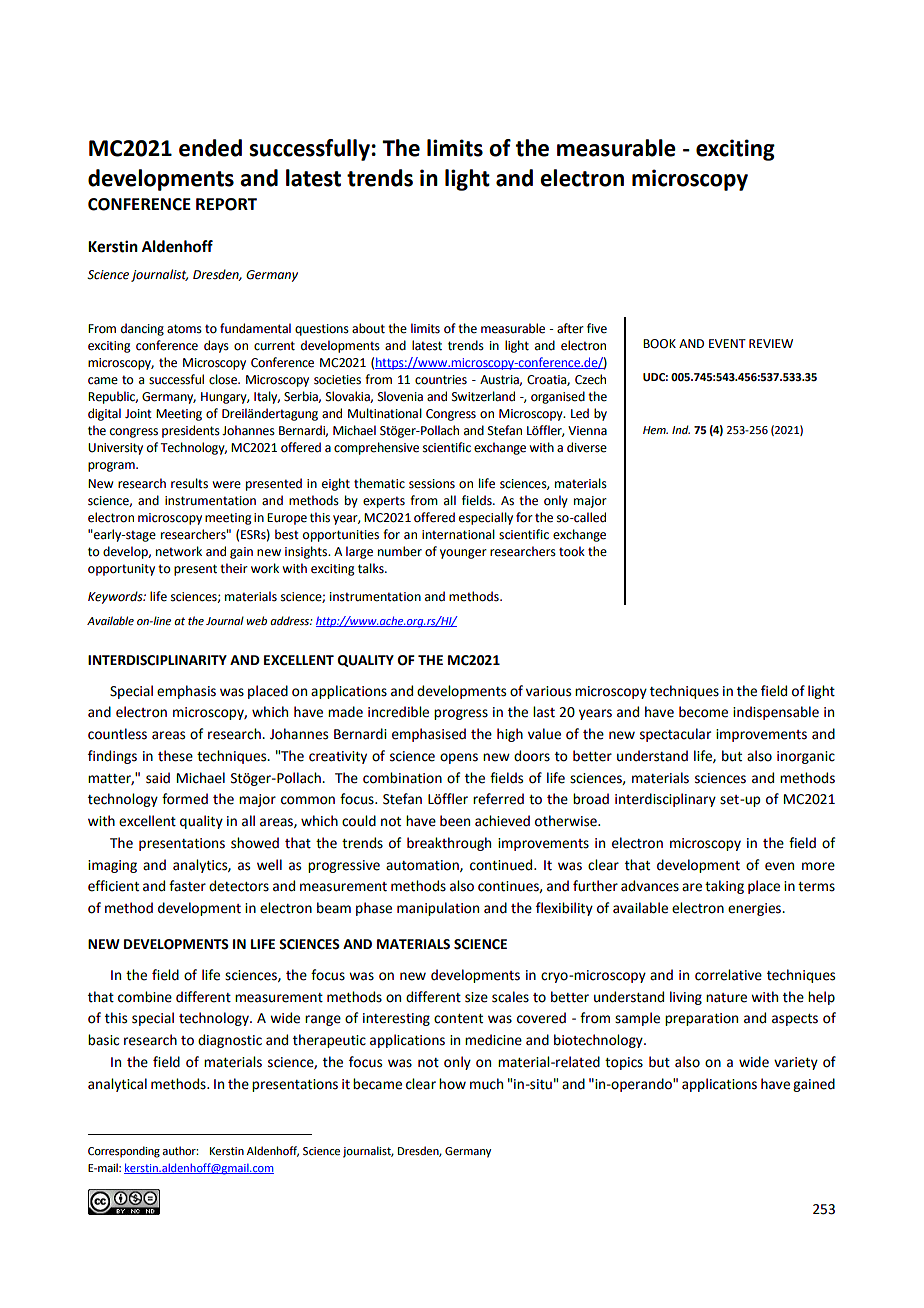 This image has width=924, height=1308. What do you see at coordinates (703, 712) in the image?
I see `become` at bounding box center [703, 712].
